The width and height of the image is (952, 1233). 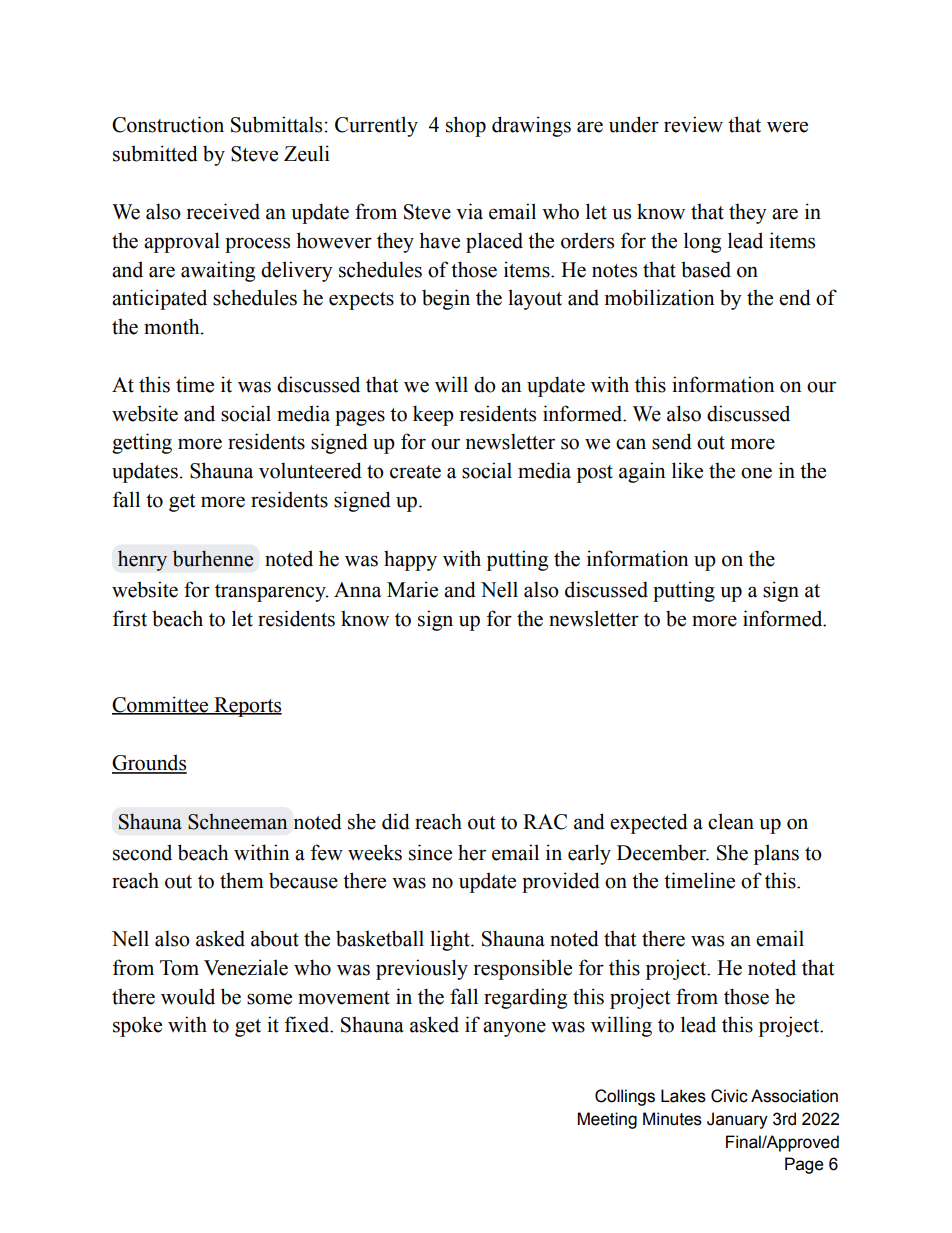 I want to click on Civic, so click(x=729, y=1096).
